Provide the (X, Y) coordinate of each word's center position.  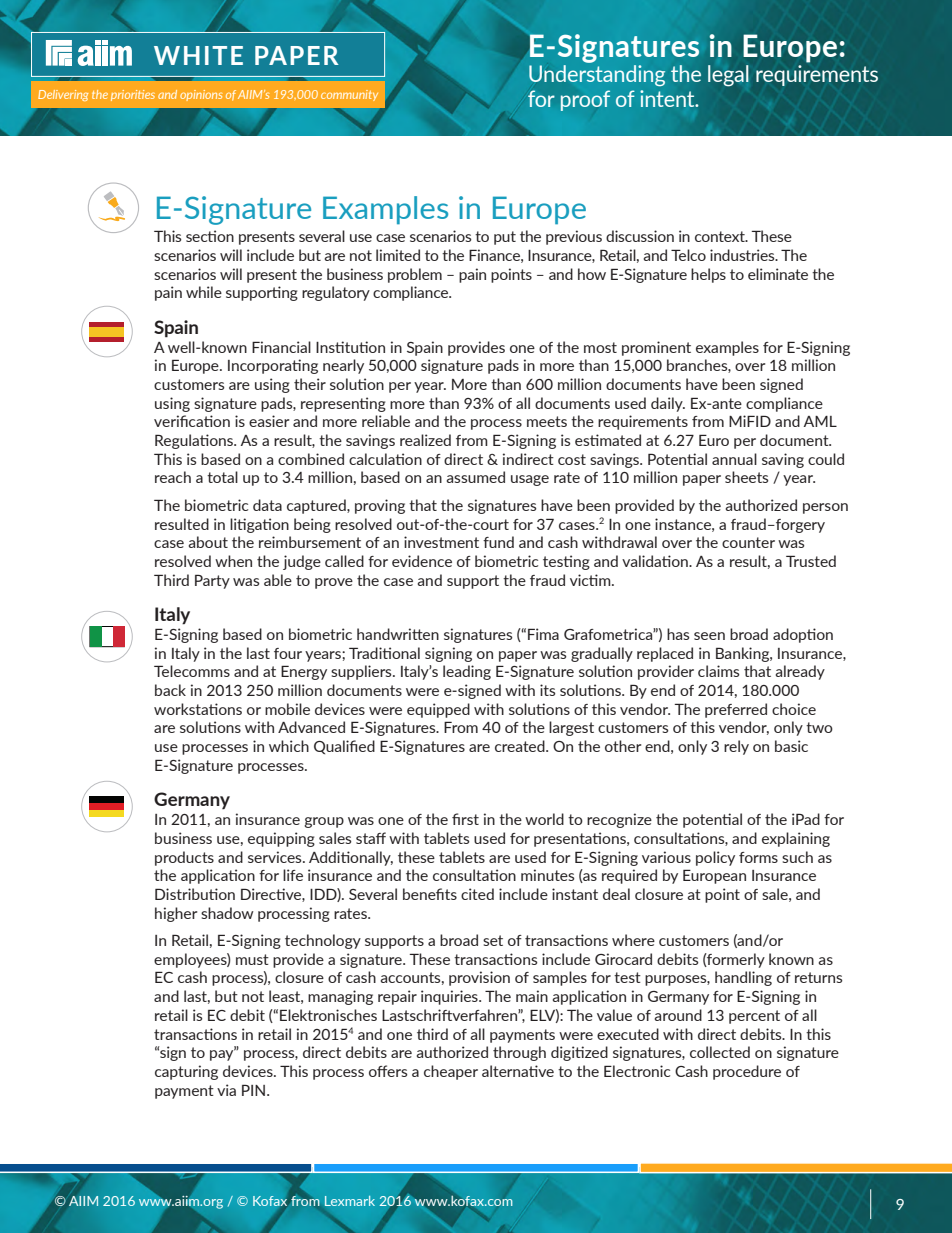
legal (728, 76)
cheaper (451, 1072)
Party (212, 581)
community (349, 95)
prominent (656, 348)
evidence (422, 561)
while (204, 292)
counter (748, 542)
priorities (133, 95)
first (465, 819)
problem (415, 275)
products (184, 858)
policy (715, 858)
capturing (186, 1072)
